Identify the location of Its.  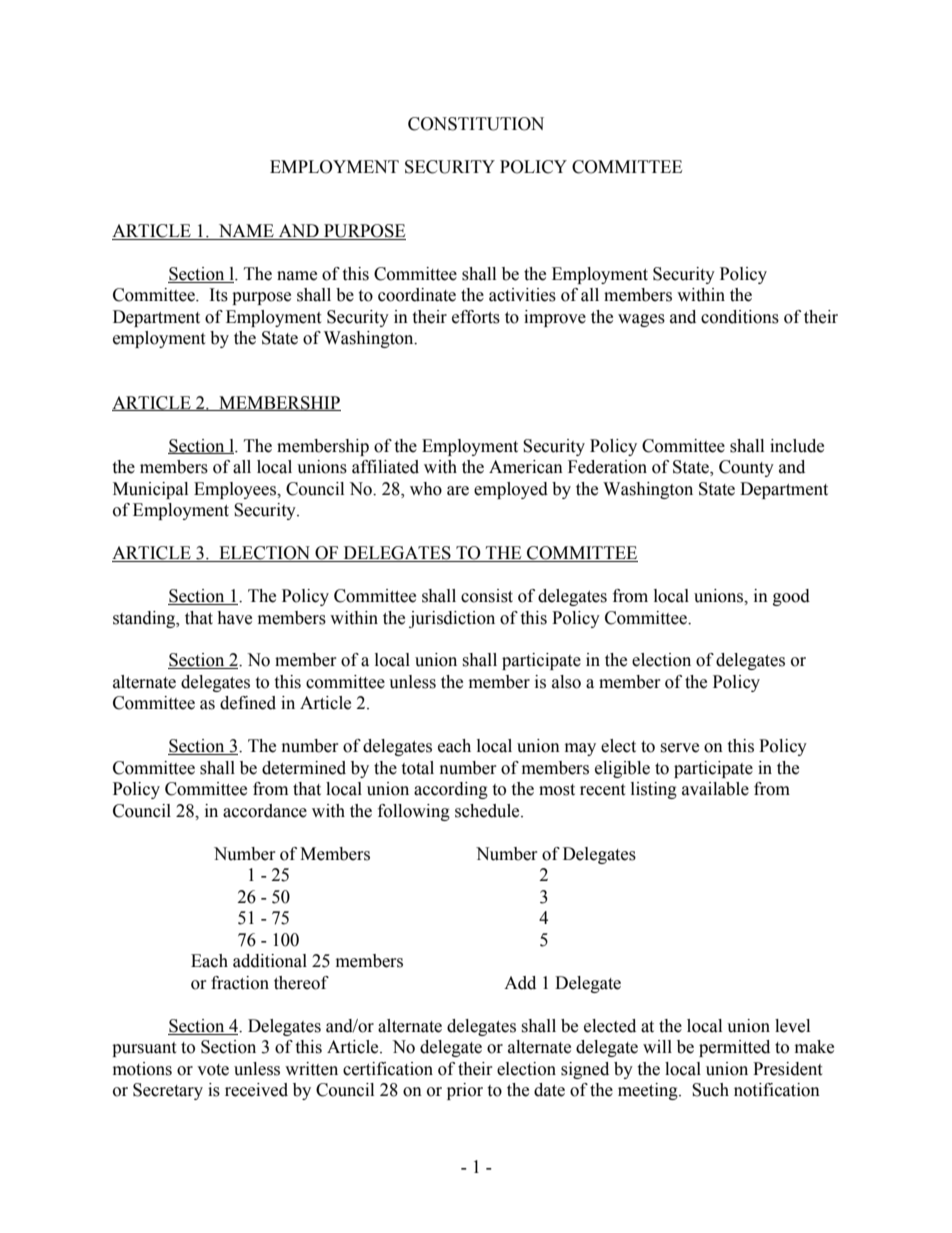
(219, 295).
